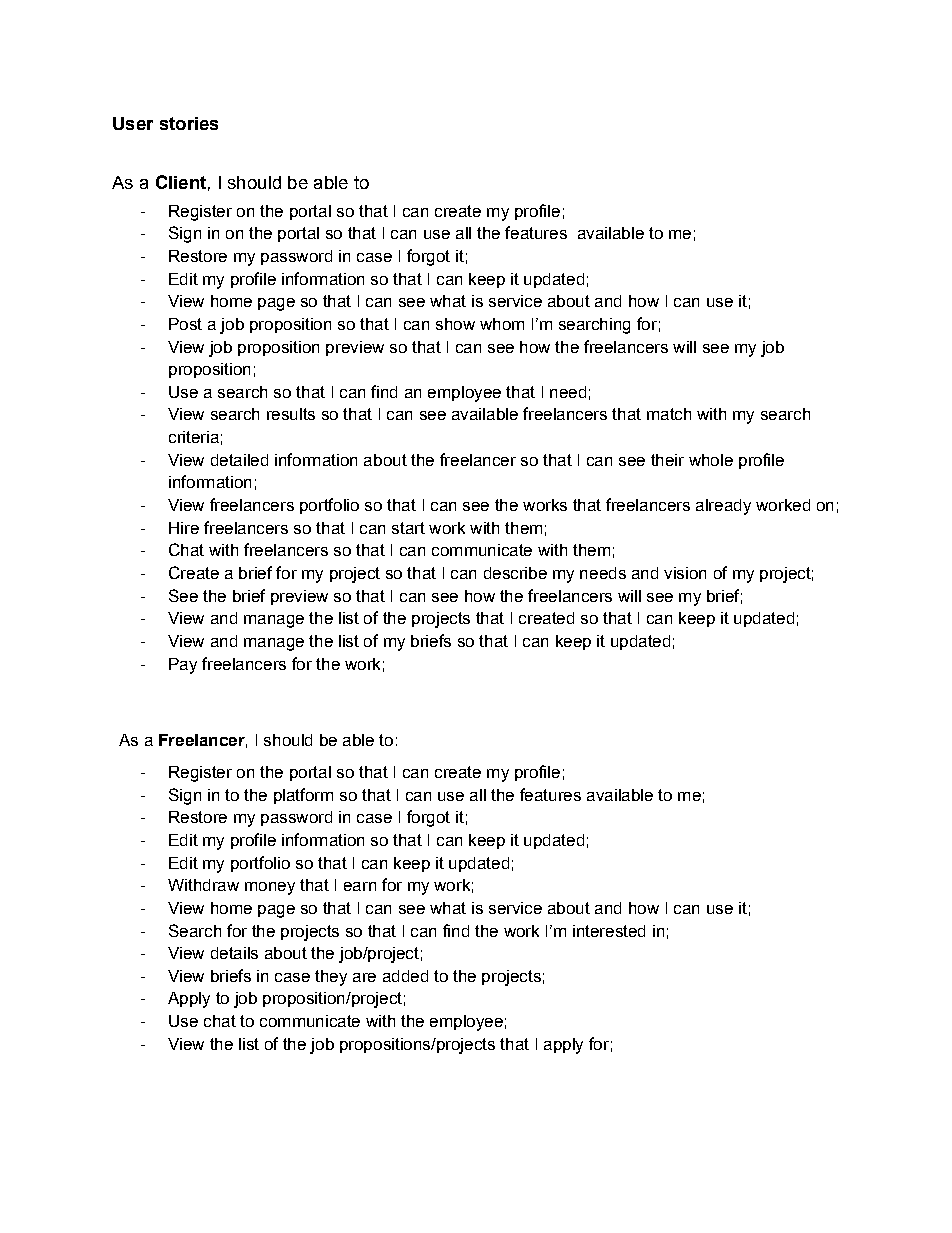 This image has width=952, height=1233. I want to click on interested, so click(609, 931).
